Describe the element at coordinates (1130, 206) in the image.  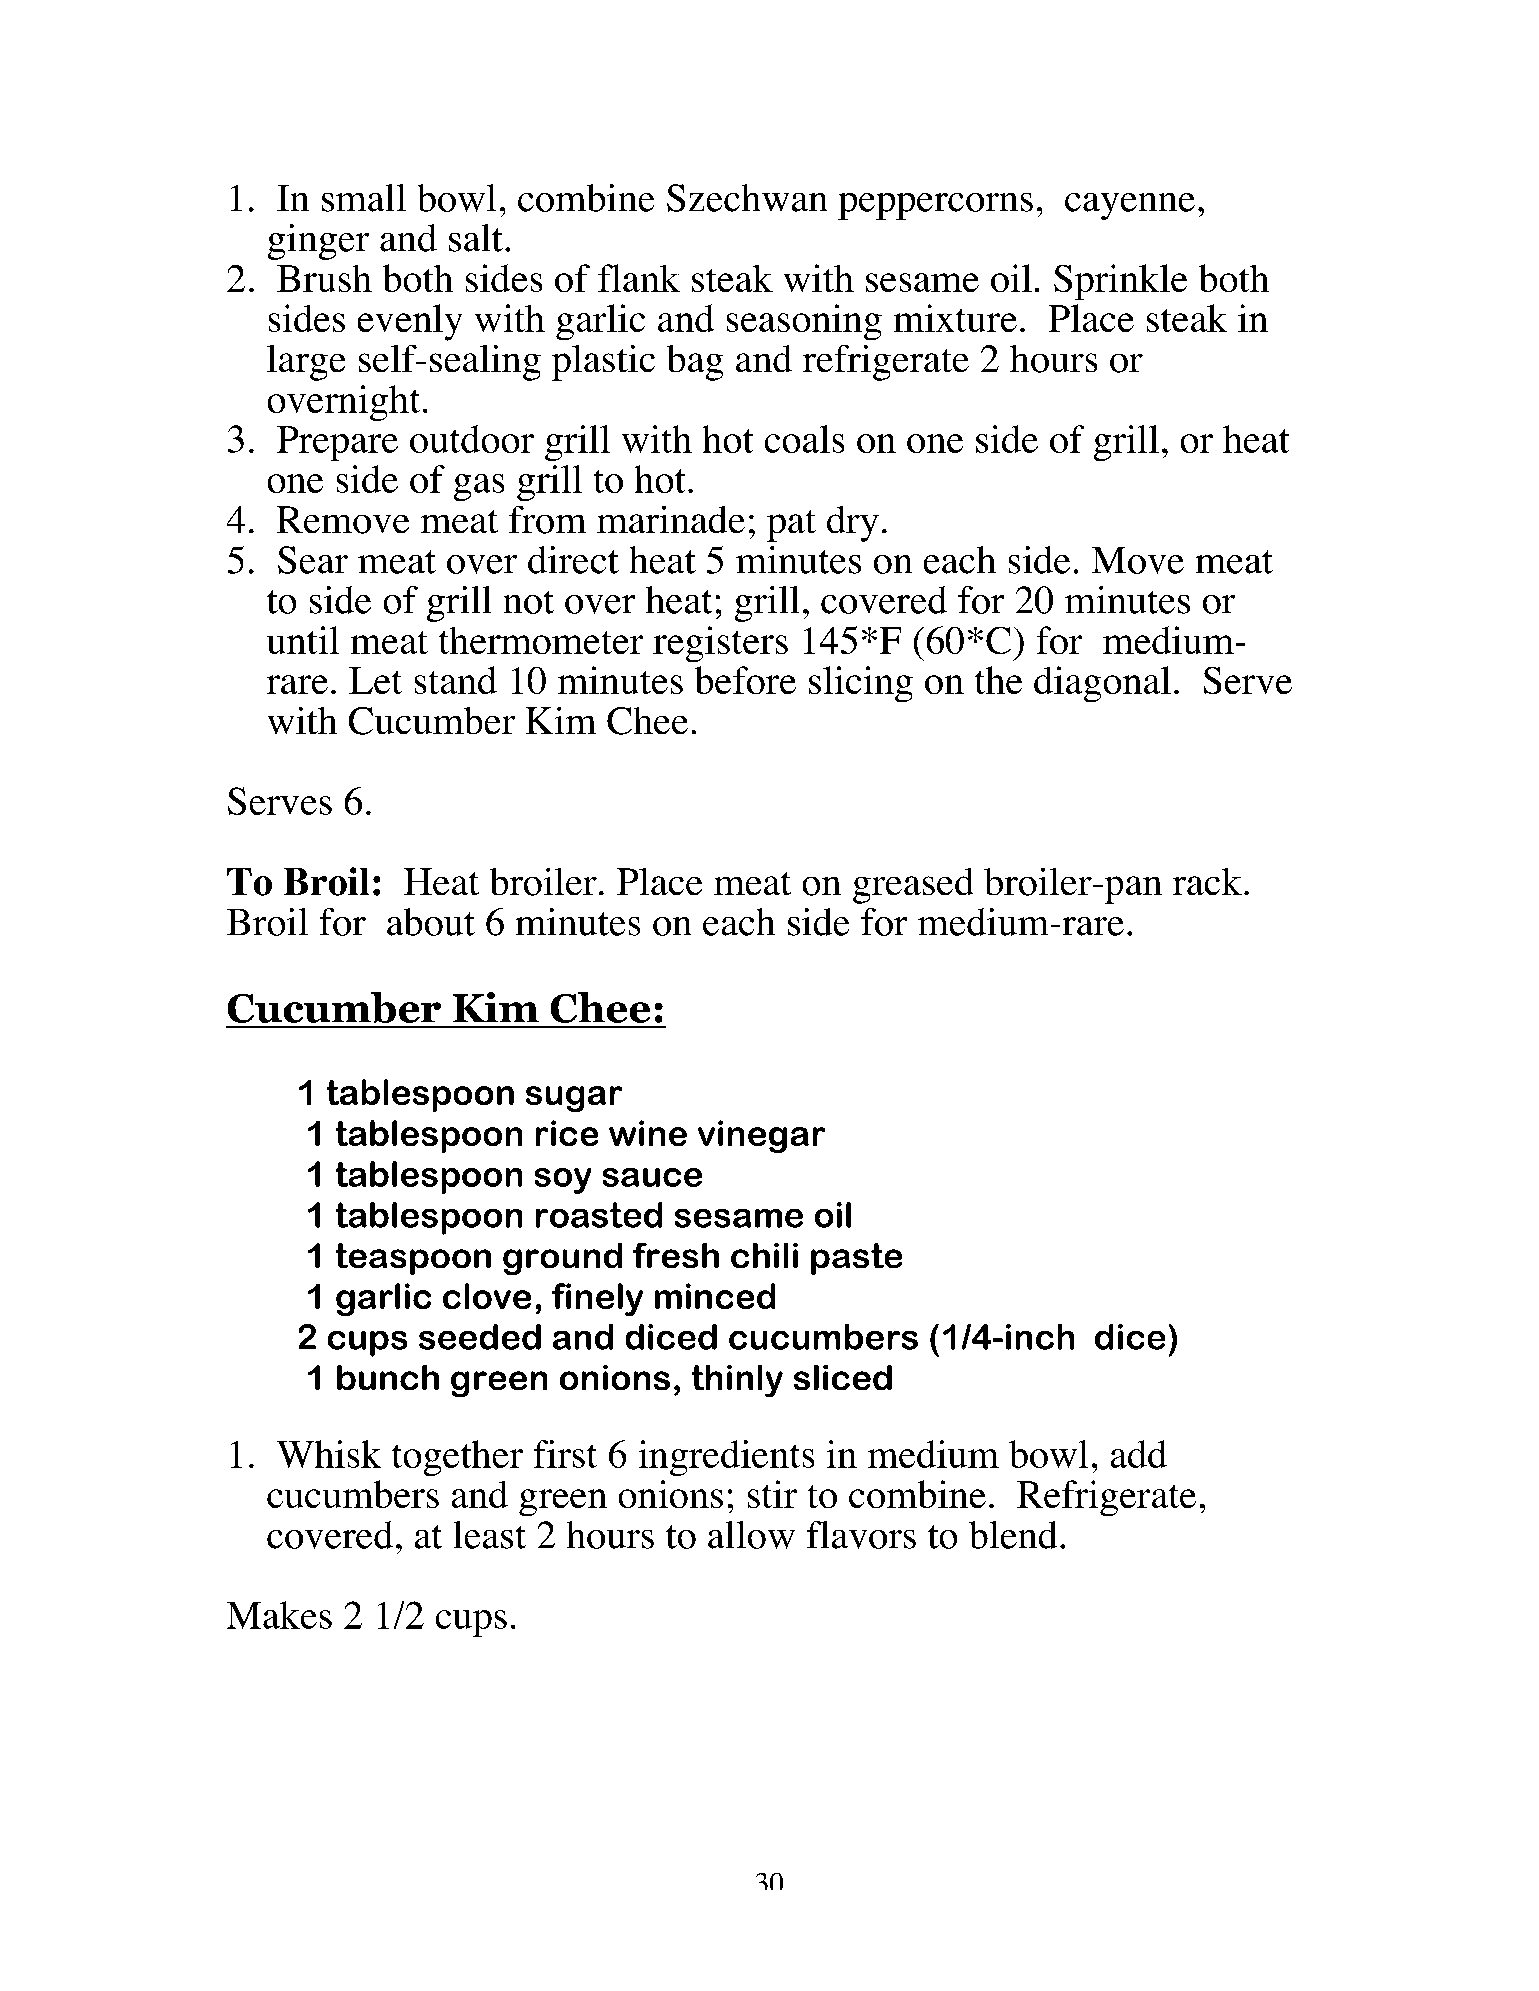
I see `cayenne` at that location.
